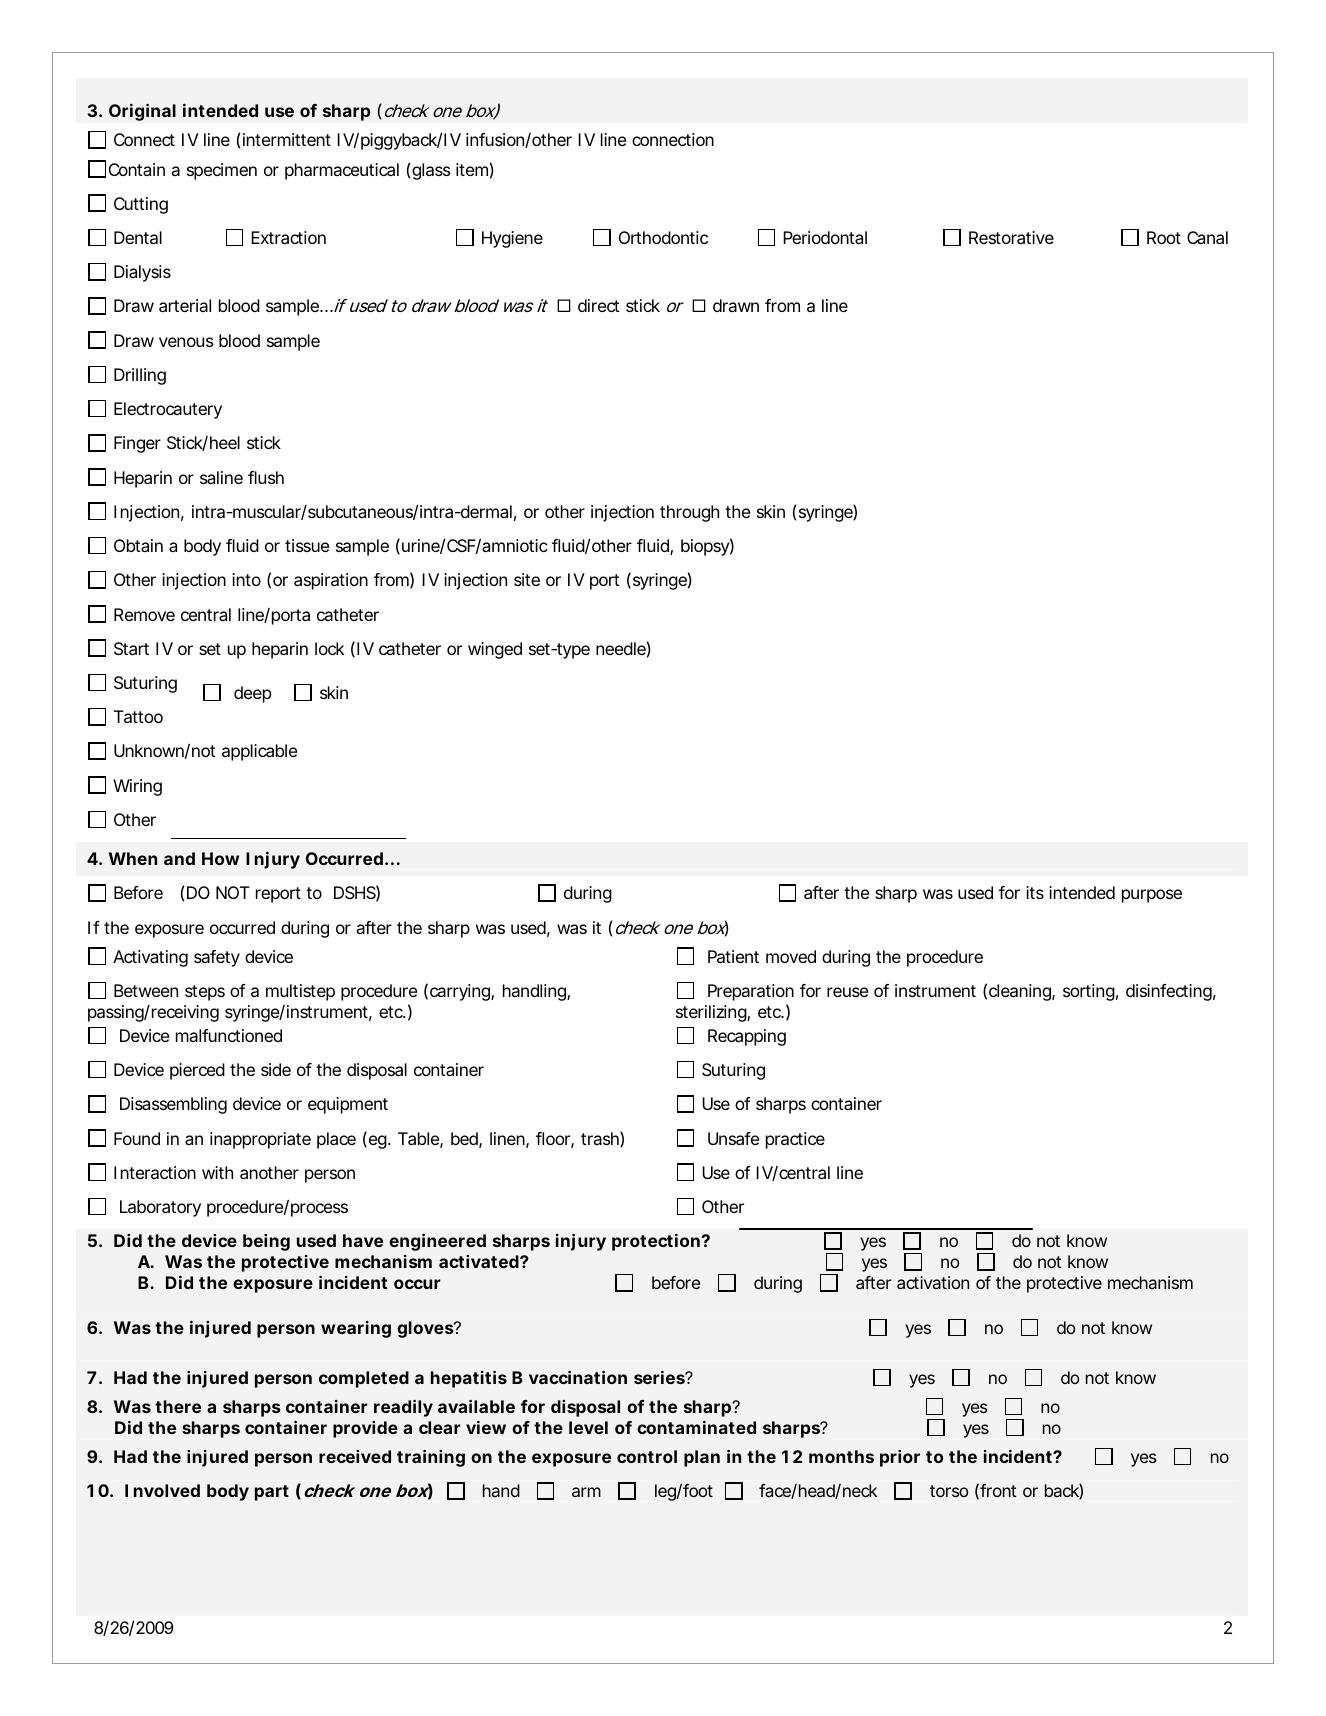 The width and height of the screenshot is (1326, 1716). What do you see at coordinates (229, 1035) in the screenshot?
I see `malfunctioned` at bounding box center [229, 1035].
